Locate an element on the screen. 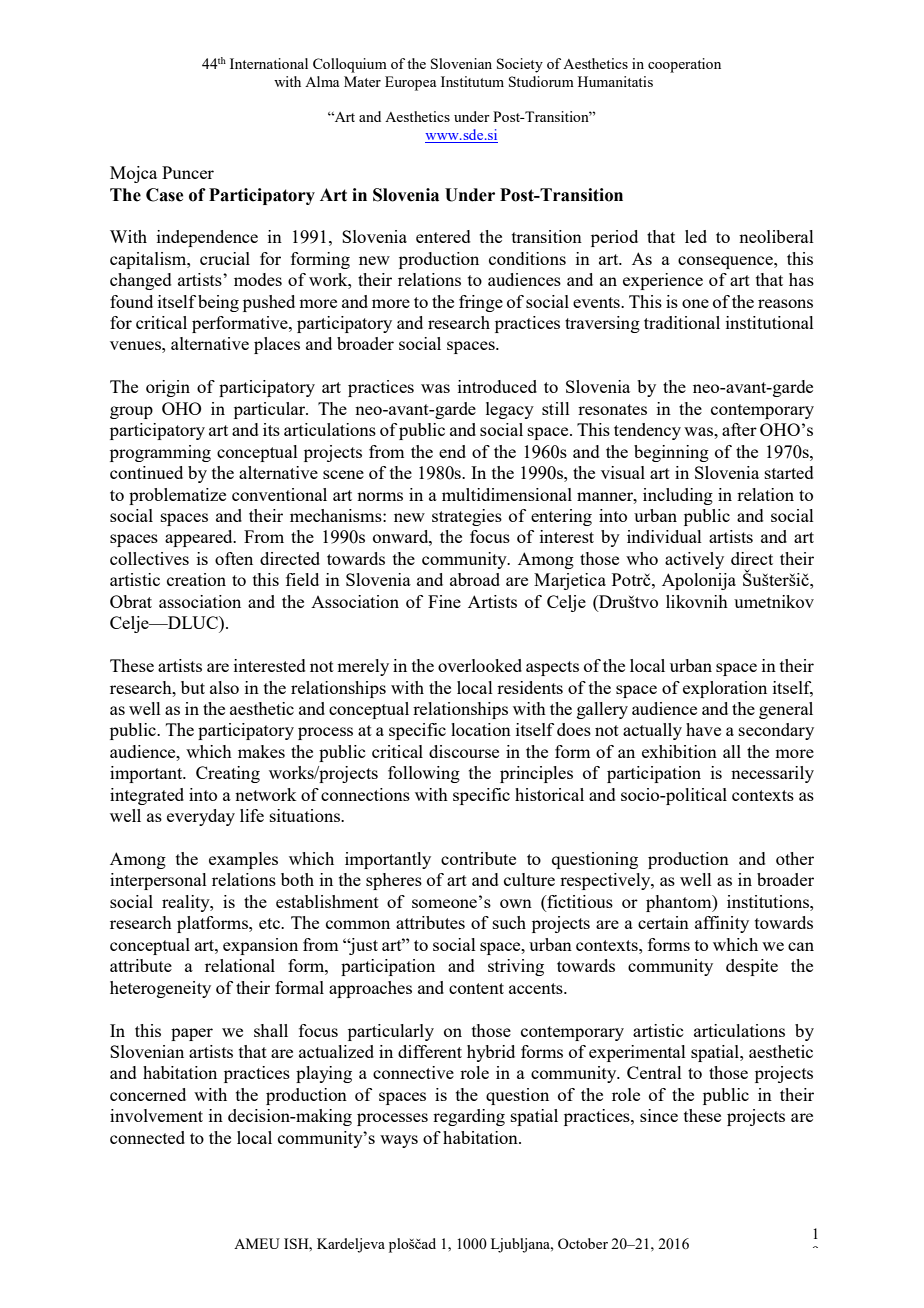 The image size is (924, 1308). expansion is located at coordinates (260, 946).
